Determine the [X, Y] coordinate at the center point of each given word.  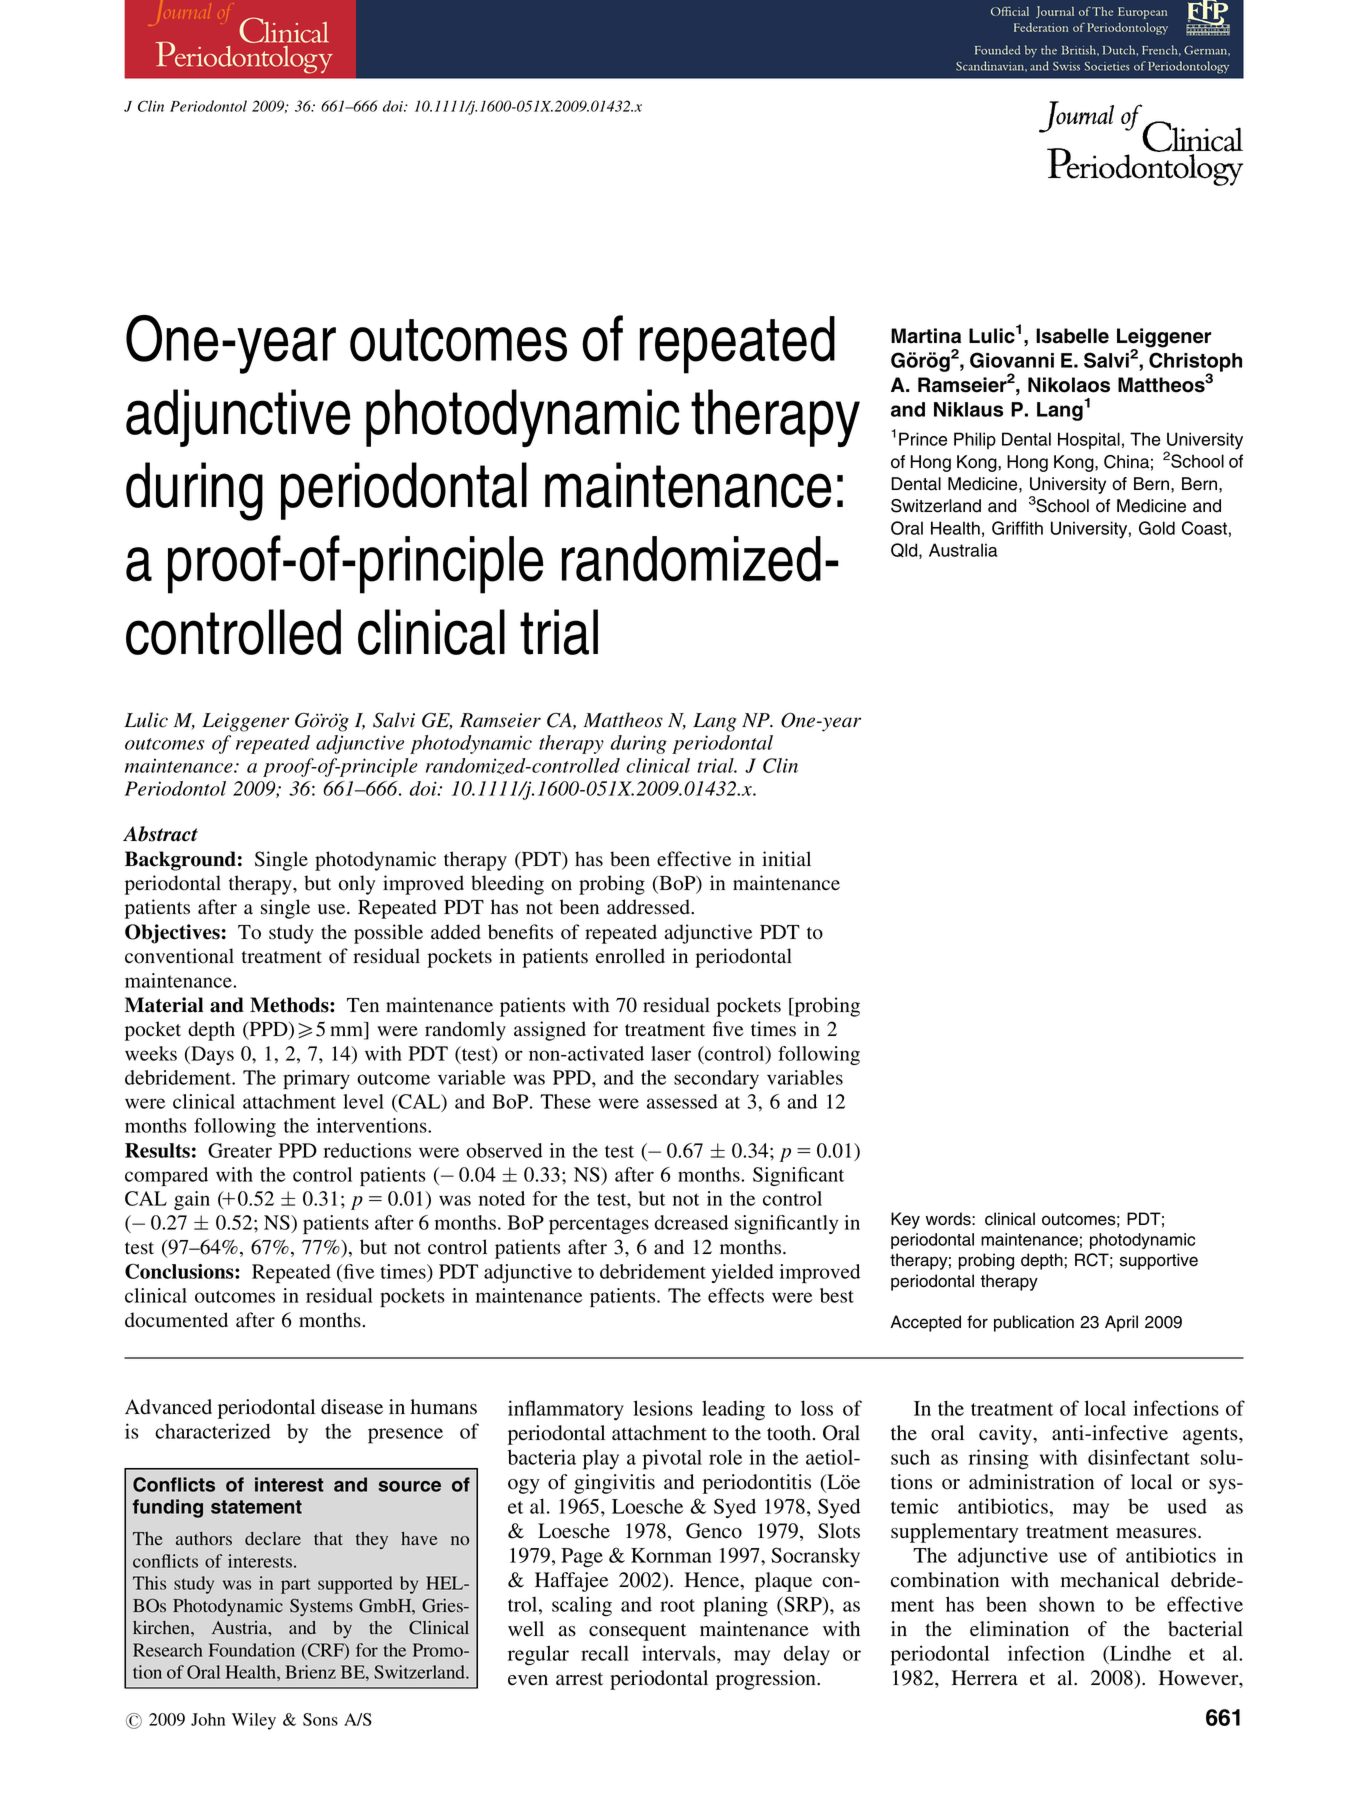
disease [352, 1407]
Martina [926, 336]
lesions [663, 1408]
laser [671, 1053]
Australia [963, 550]
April [1121, 1323]
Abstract [160, 834]
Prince [923, 439]
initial [786, 858]
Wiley [254, 1721]
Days [211, 1055]
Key [905, 1220]
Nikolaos [1069, 385]
